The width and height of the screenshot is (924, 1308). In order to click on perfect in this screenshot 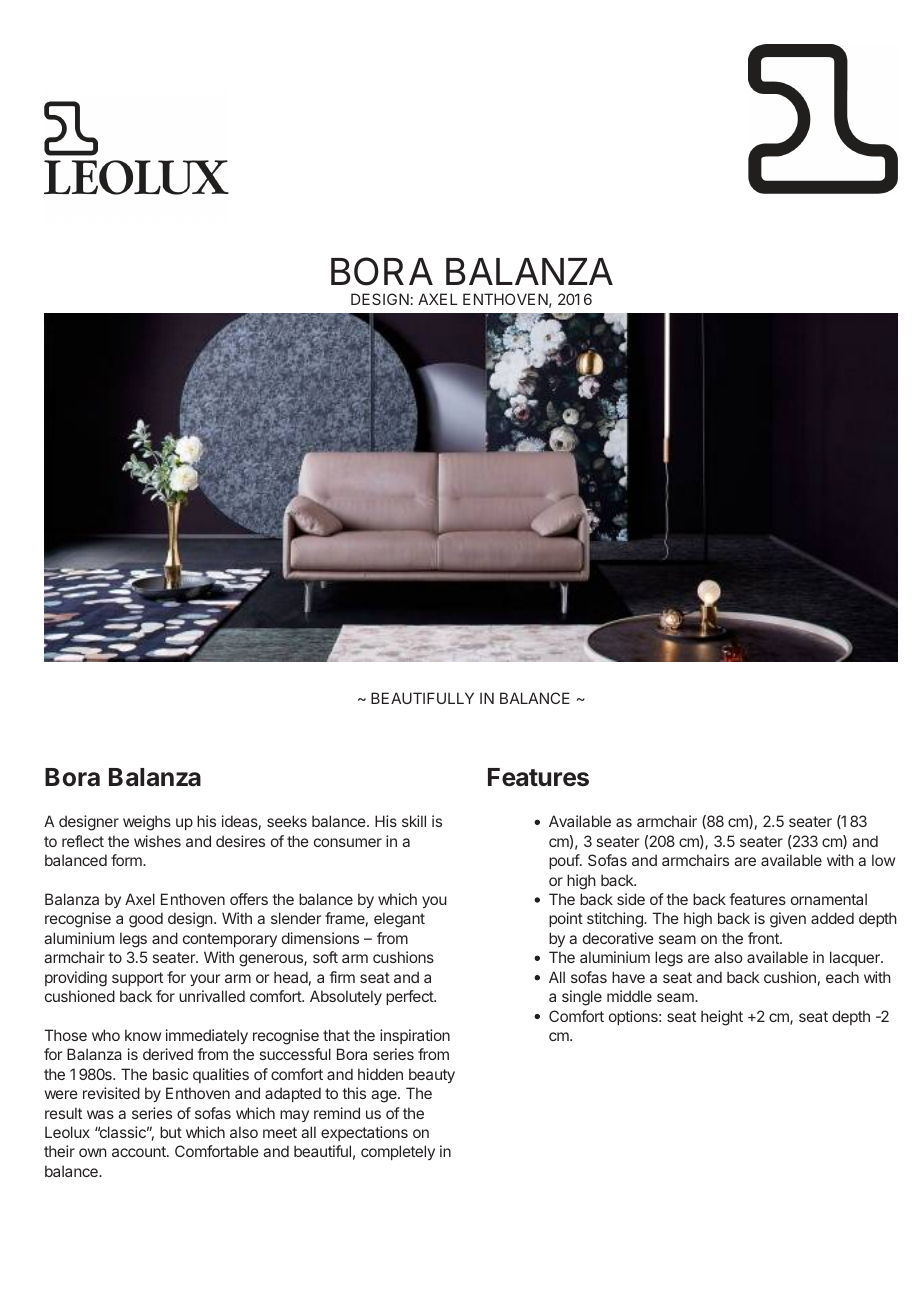, I will do `click(410, 997)`.
